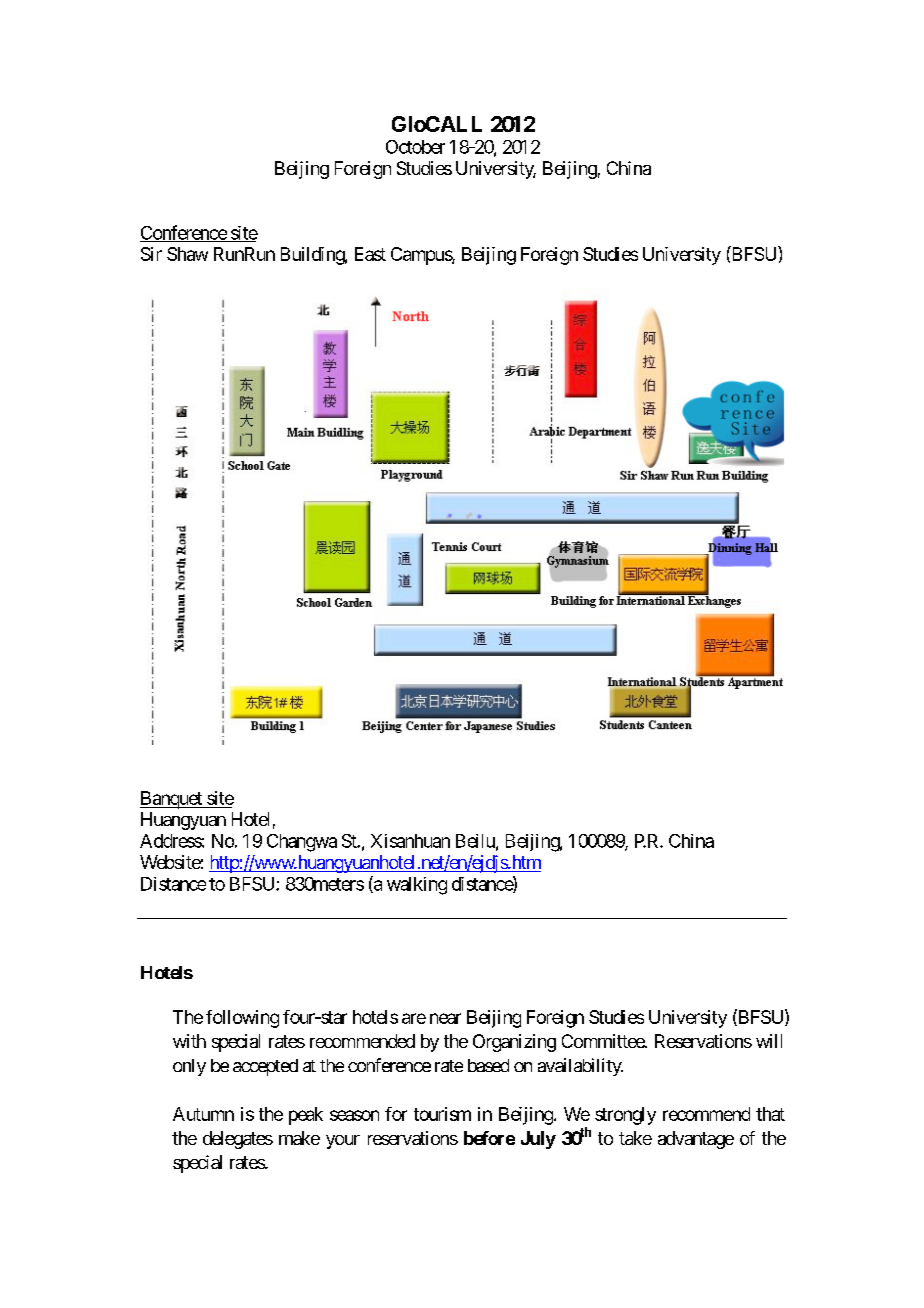  Describe the element at coordinates (187, 254) in the screenshot. I see `Shaw` at that location.
